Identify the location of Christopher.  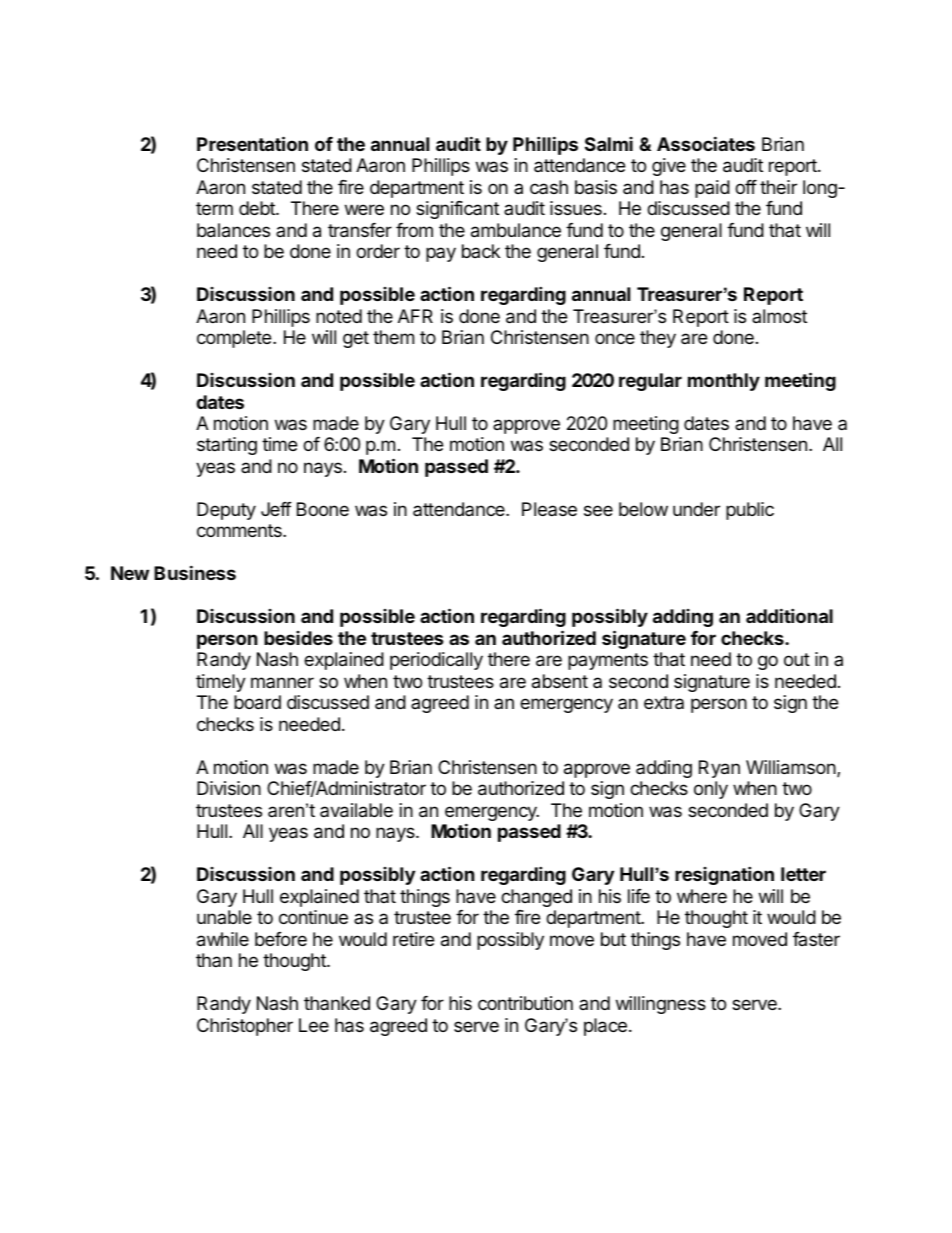
(245, 1027).
